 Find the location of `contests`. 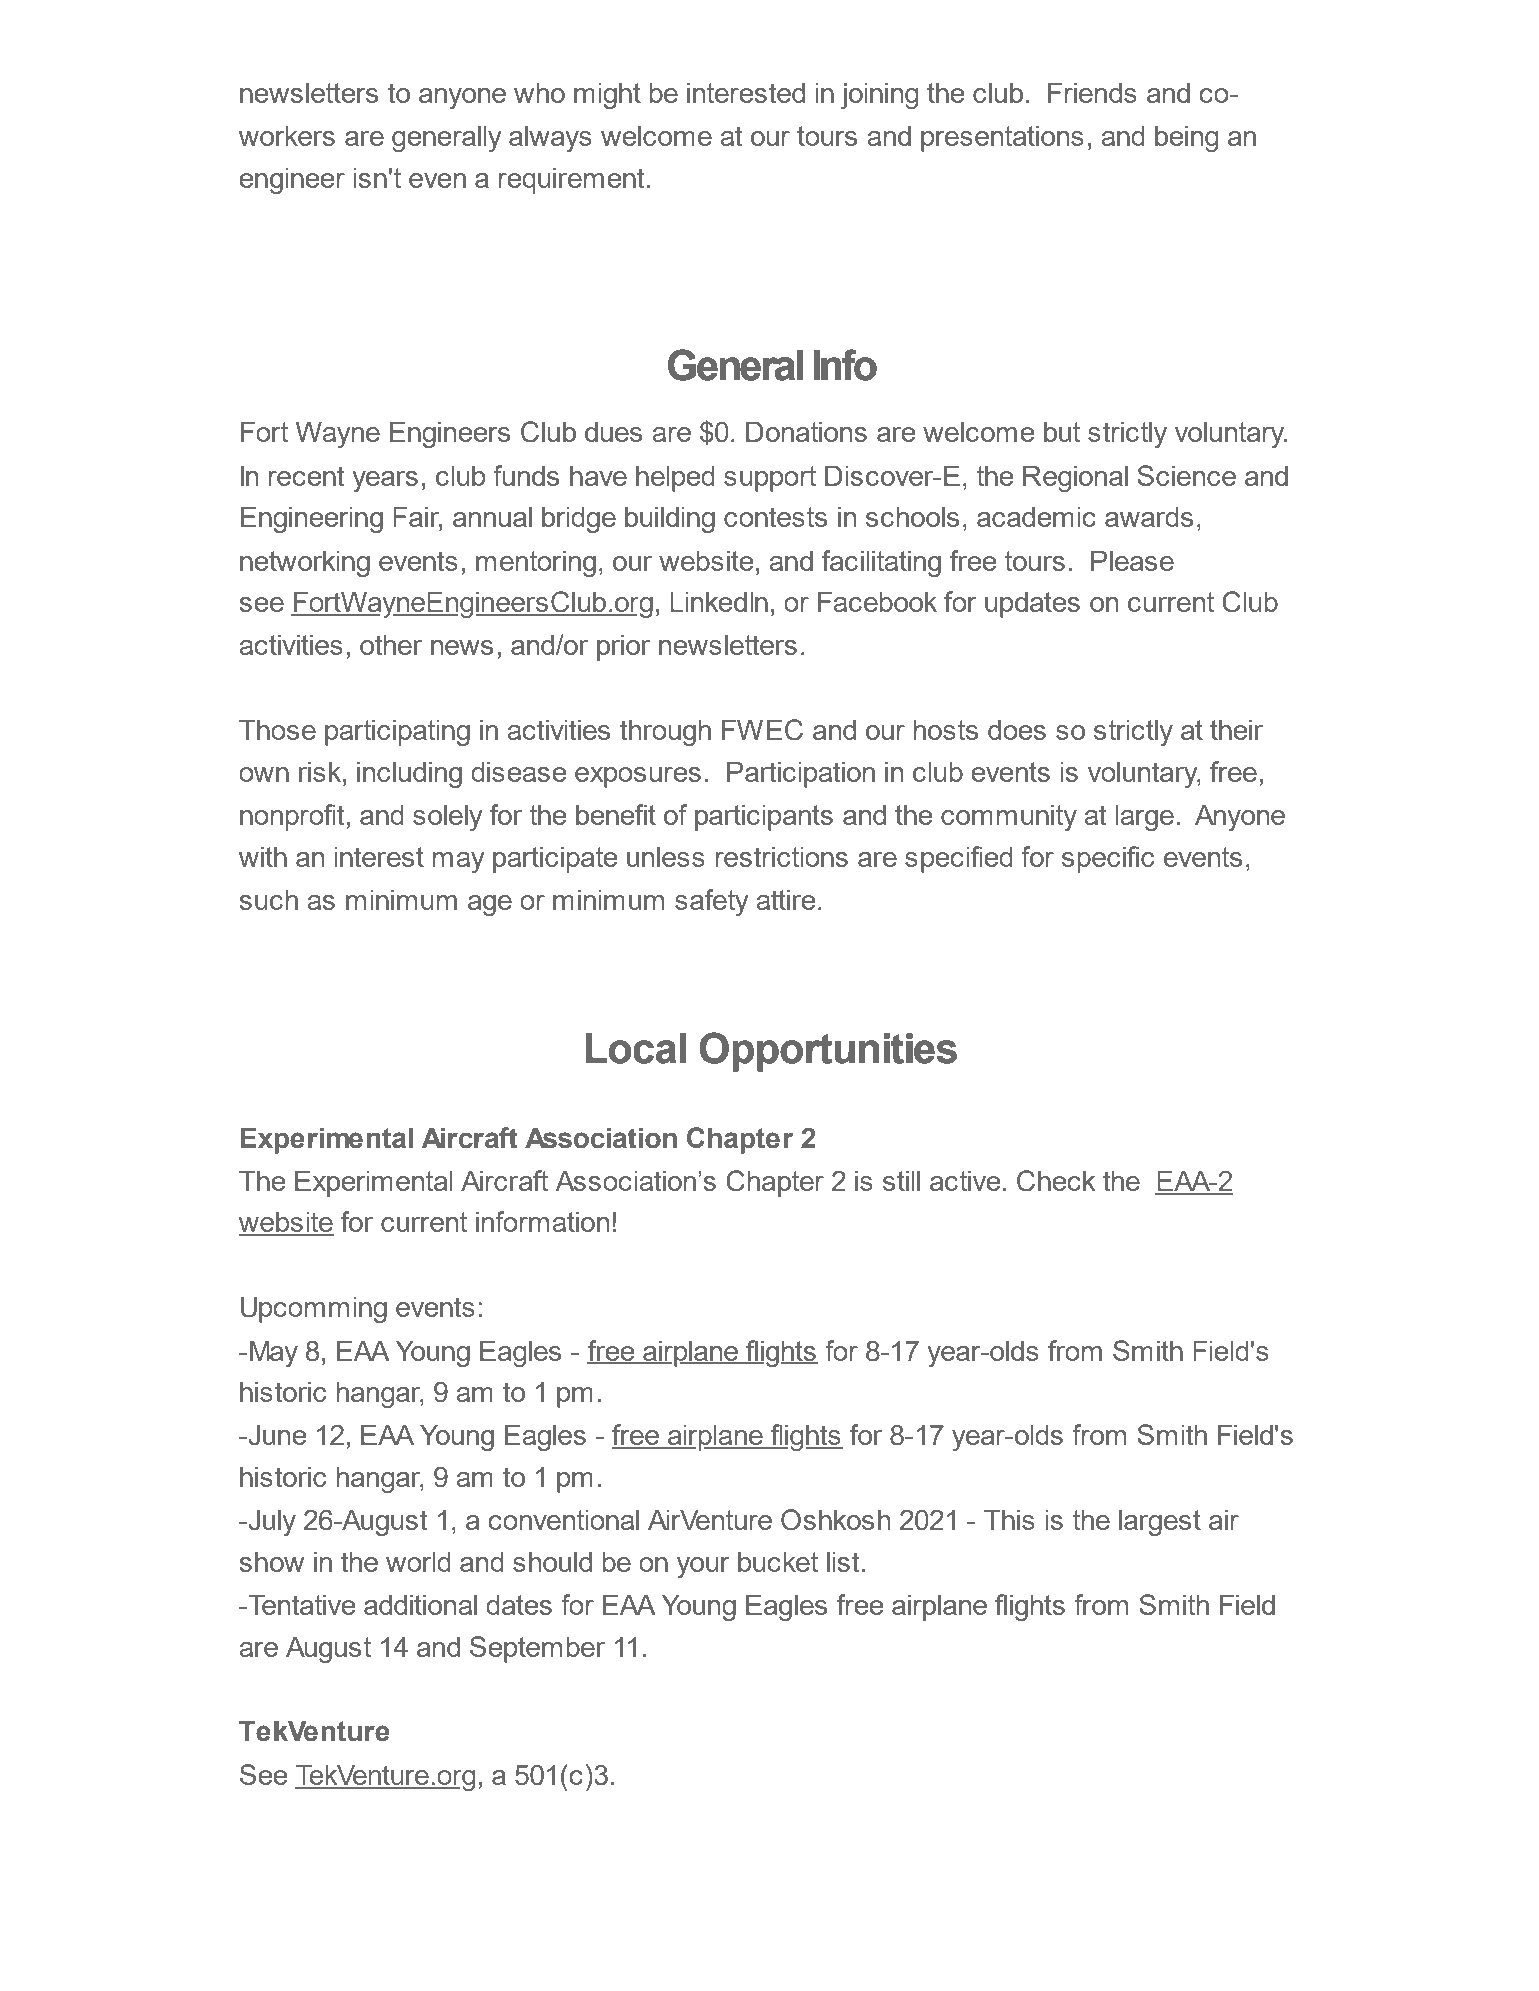

contests is located at coordinates (775, 517).
